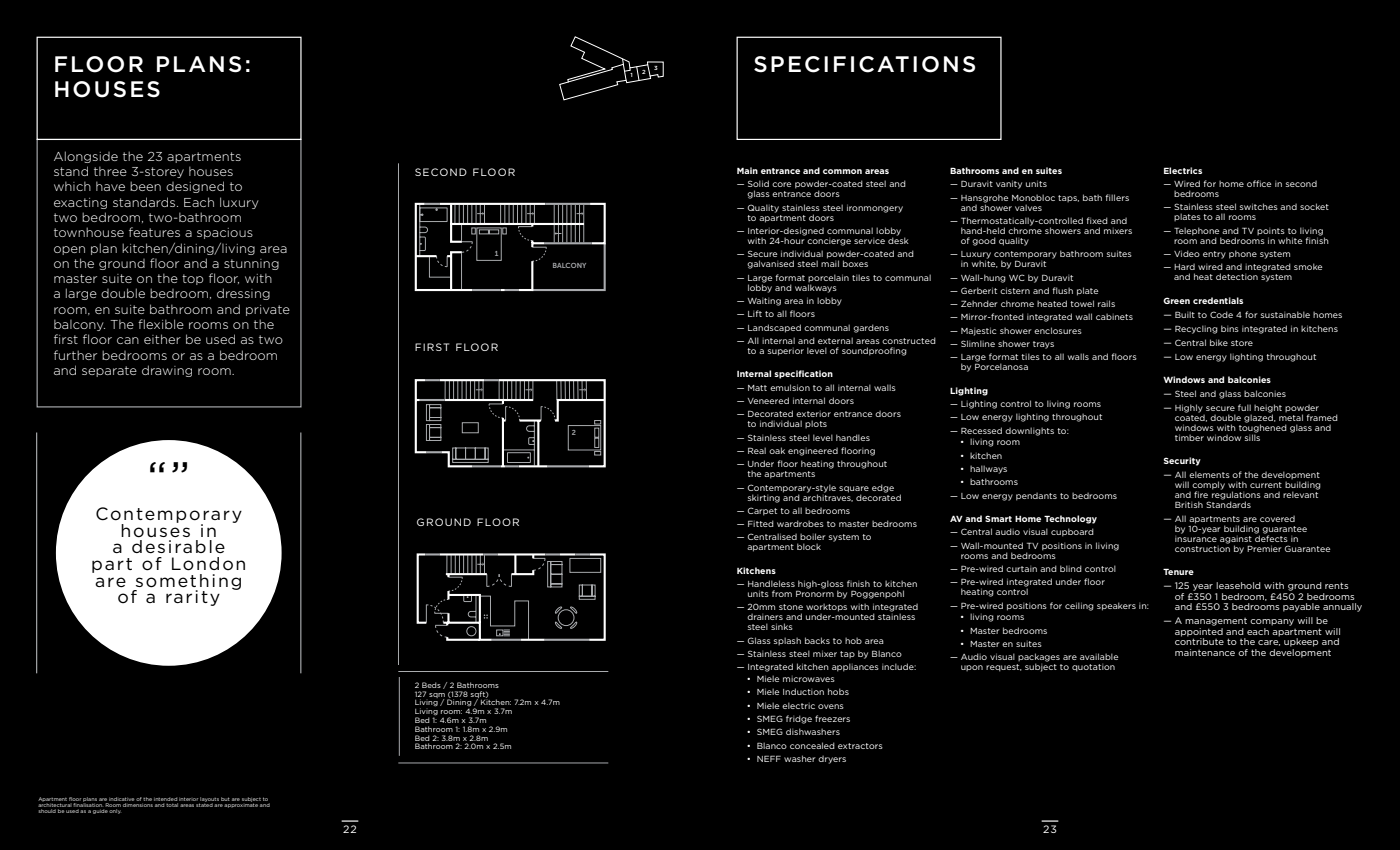 Image resolution: width=1400 pixels, height=850 pixels. I want to click on Tenure, so click(1178, 571).
